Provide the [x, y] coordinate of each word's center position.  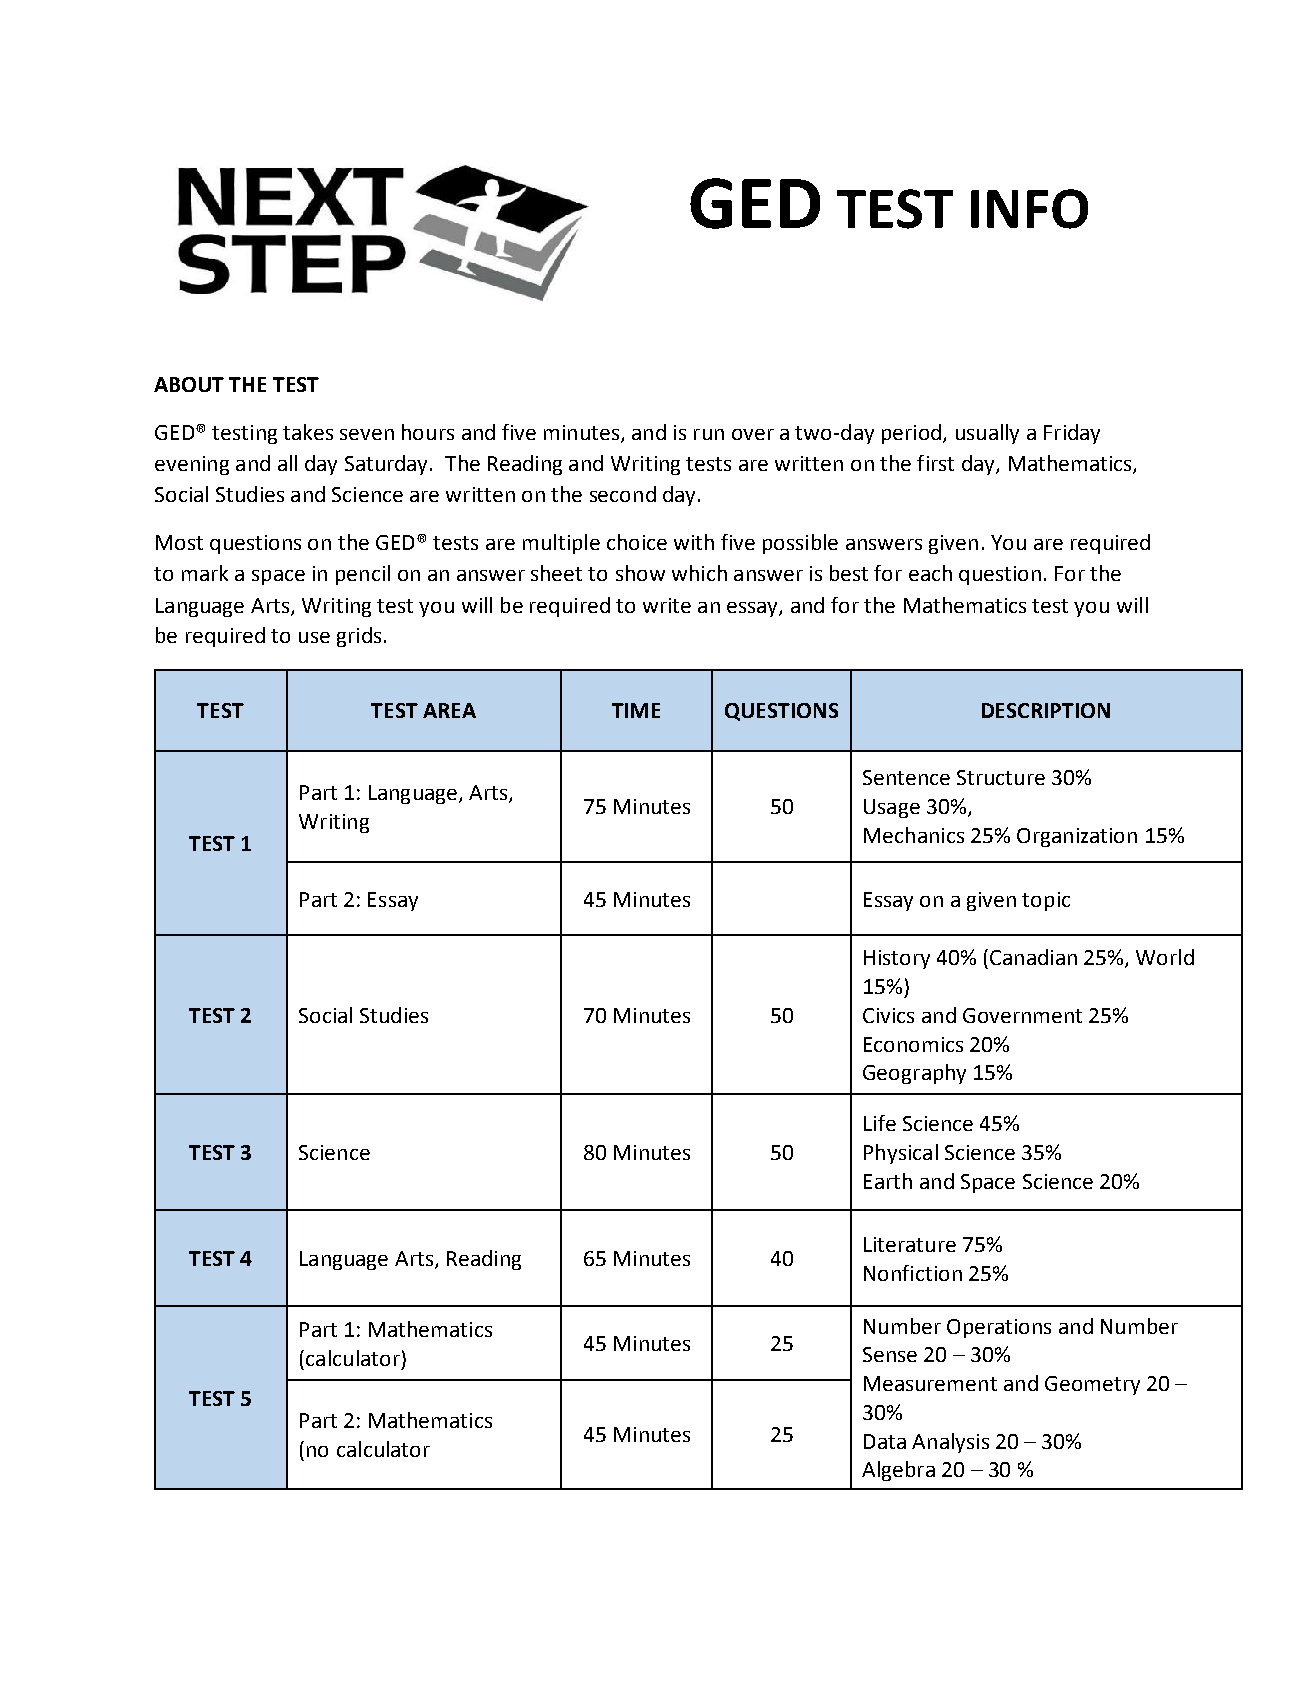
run [709, 434]
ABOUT [189, 384]
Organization [1077, 837]
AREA [449, 710]
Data [885, 1441]
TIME [636, 710]
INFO [1029, 209]
